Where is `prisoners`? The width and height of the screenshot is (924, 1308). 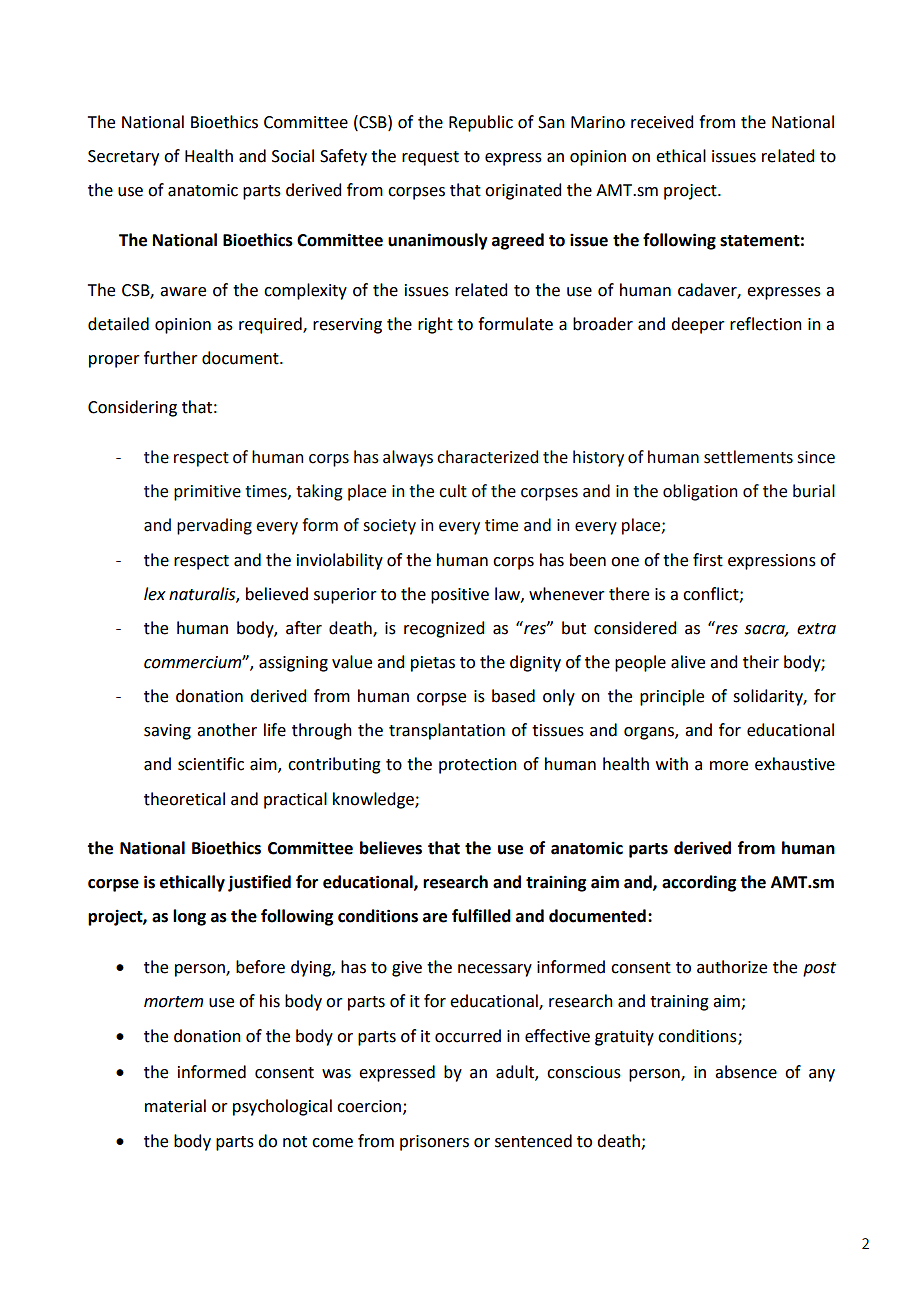
prisoners is located at coordinates (434, 1143).
